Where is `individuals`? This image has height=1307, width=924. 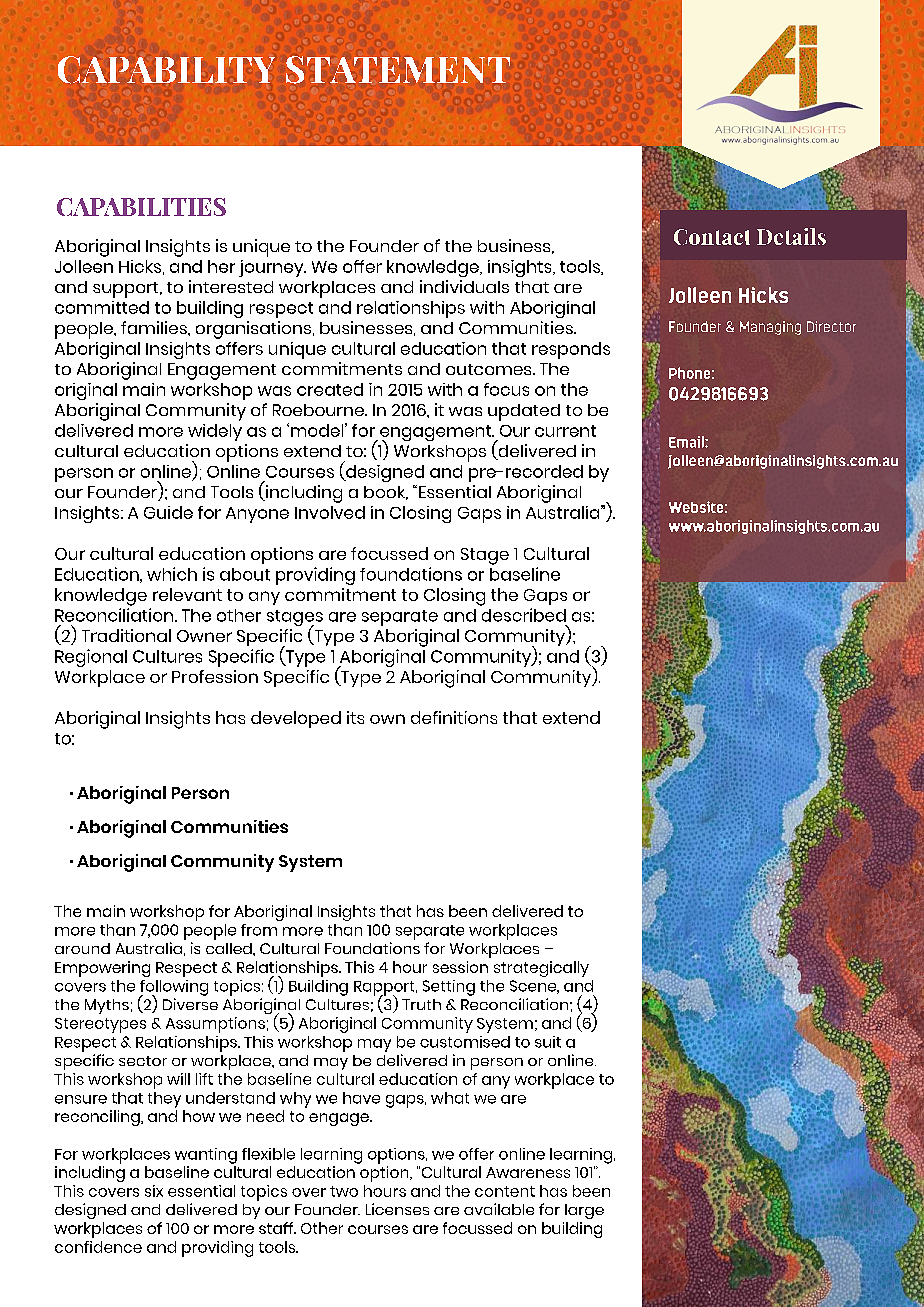 individuals is located at coordinates (464, 286).
